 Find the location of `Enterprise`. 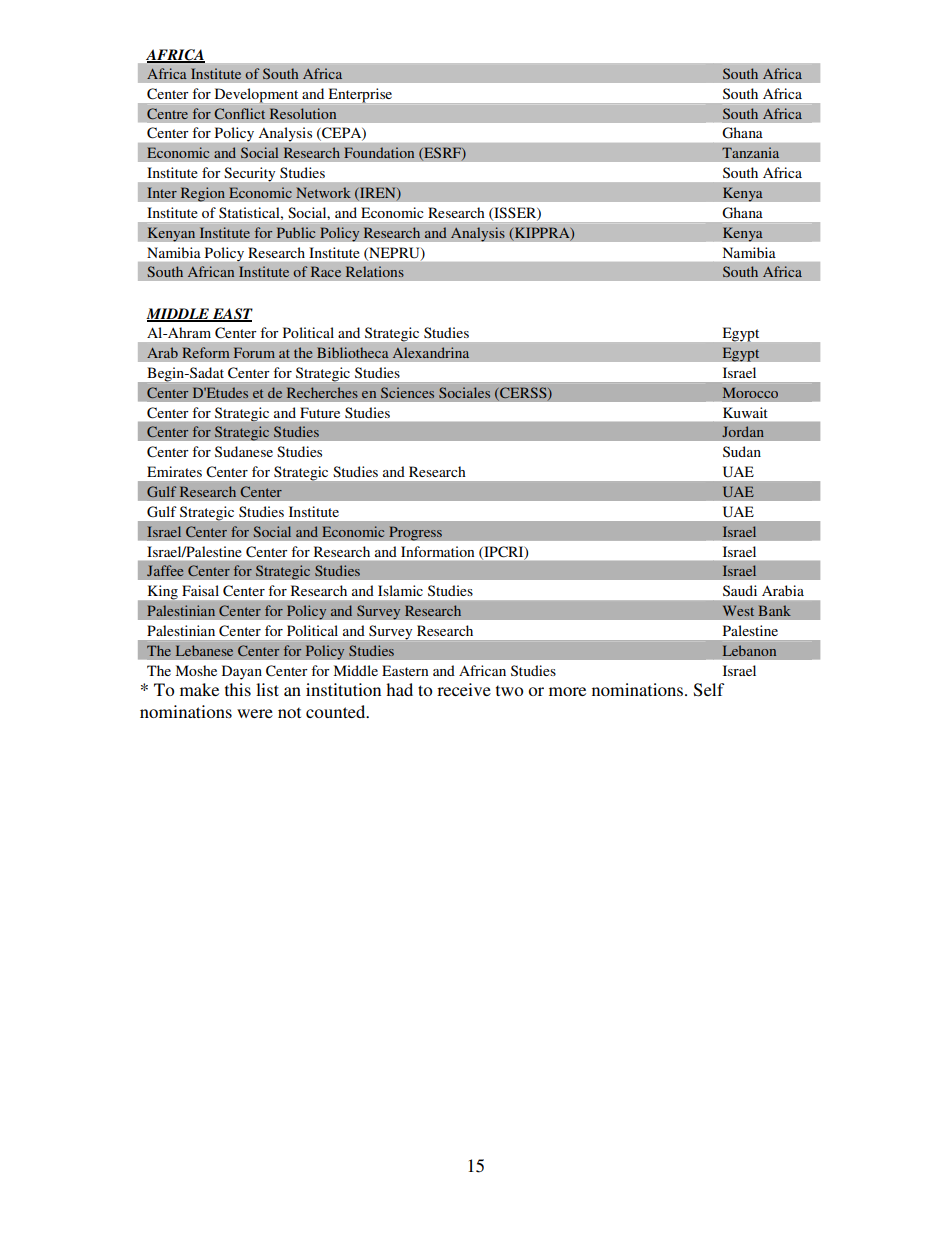

Enterprise is located at coordinates (360, 95).
